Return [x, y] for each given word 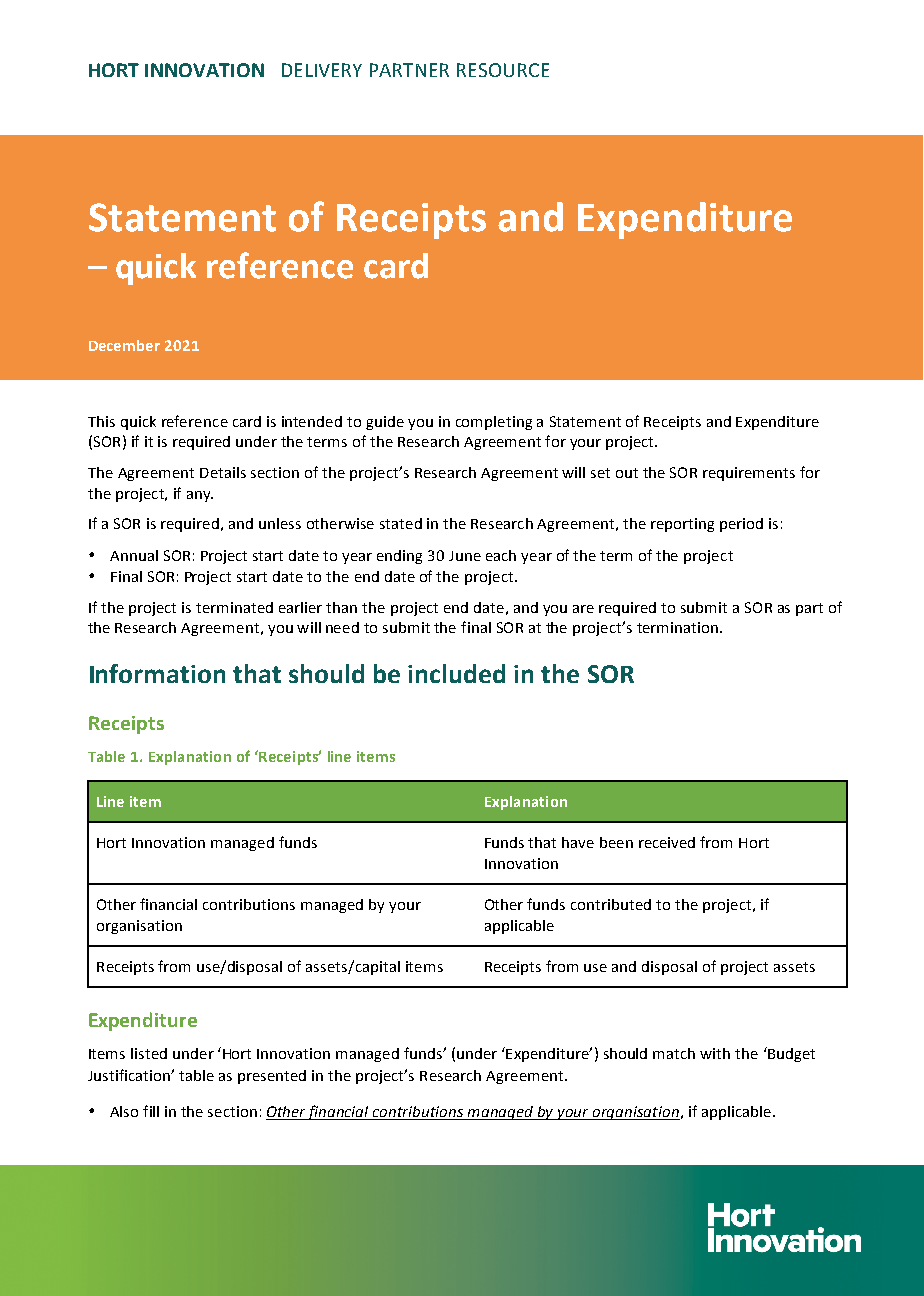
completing [494, 423]
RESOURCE [503, 70]
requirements [749, 474]
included [456, 673]
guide [385, 423]
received [667, 842]
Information [157, 673]
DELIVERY [322, 70]
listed [149, 1053]
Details [223, 472]
